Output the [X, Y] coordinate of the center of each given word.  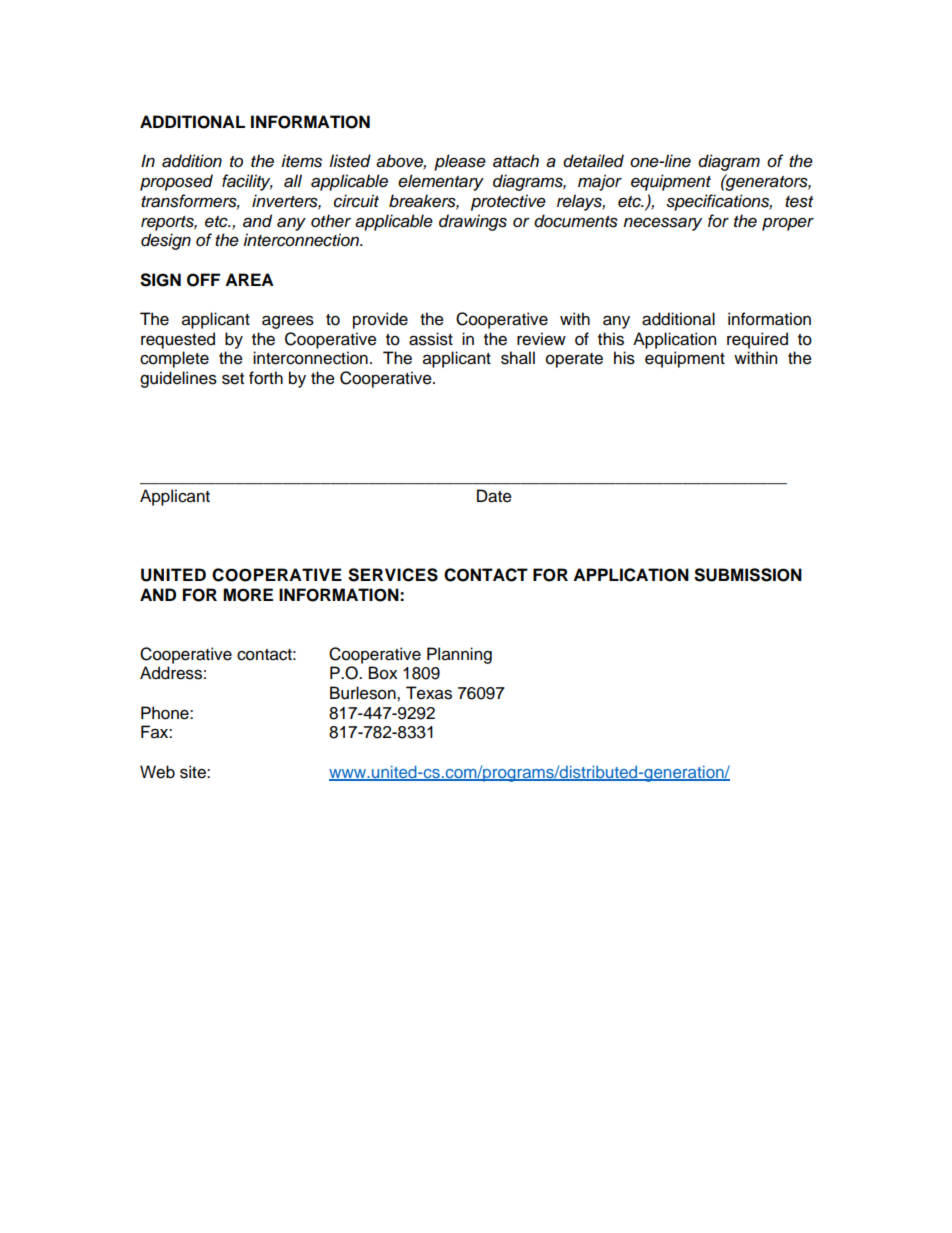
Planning [459, 655]
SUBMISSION [748, 575]
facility [247, 182]
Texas [429, 693]
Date [494, 496]
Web [157, 772]
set [233, 379]
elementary [441, 182]
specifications [719, 202]
